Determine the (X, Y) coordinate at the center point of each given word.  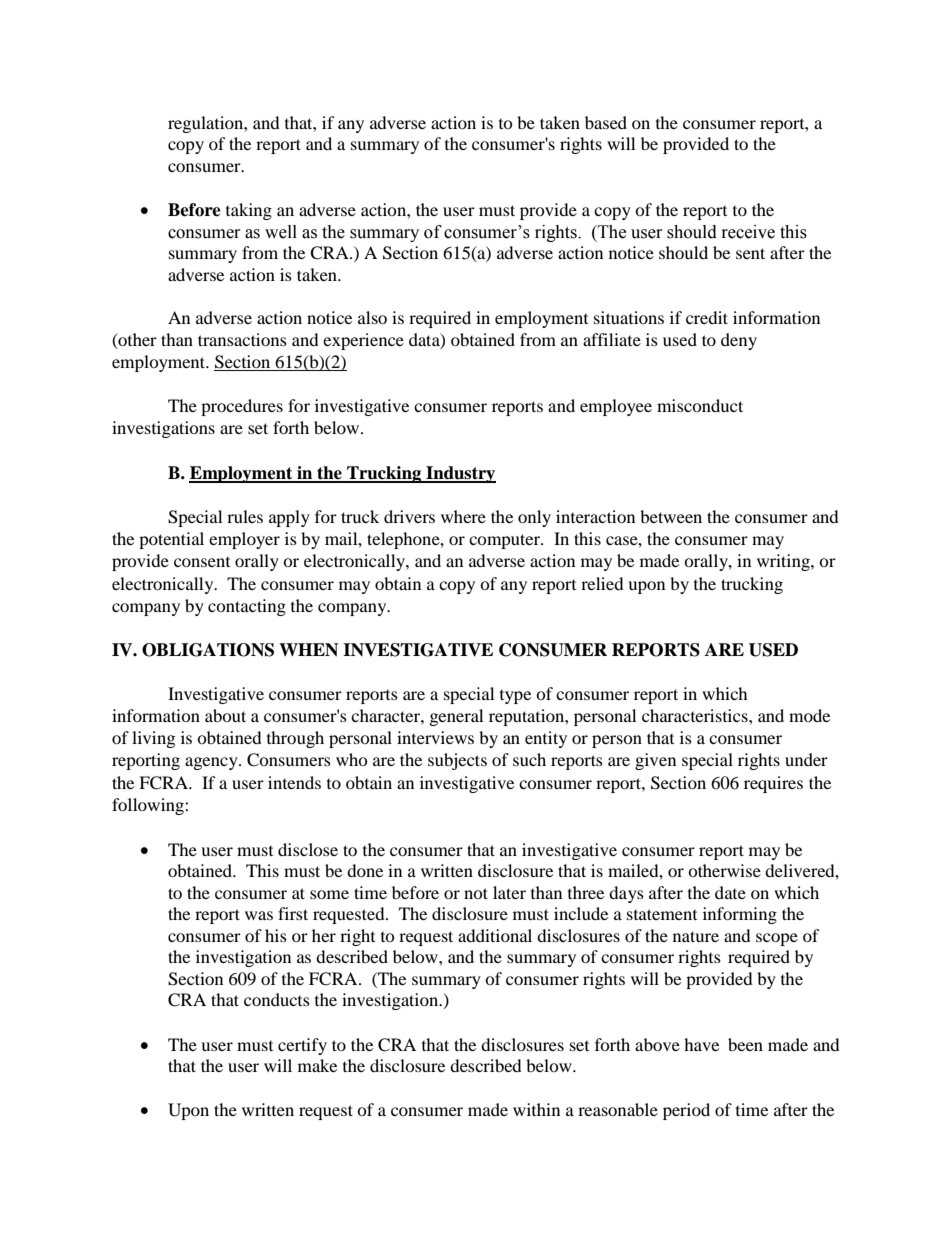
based (606, 122)
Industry (460, 474)
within (536, 1109)
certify (302, 1046)
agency (212, 763)
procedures (242, 407)
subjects (457, 761)
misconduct (700, 405)
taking (249, 211)
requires (773, 784)
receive (748, 232)
